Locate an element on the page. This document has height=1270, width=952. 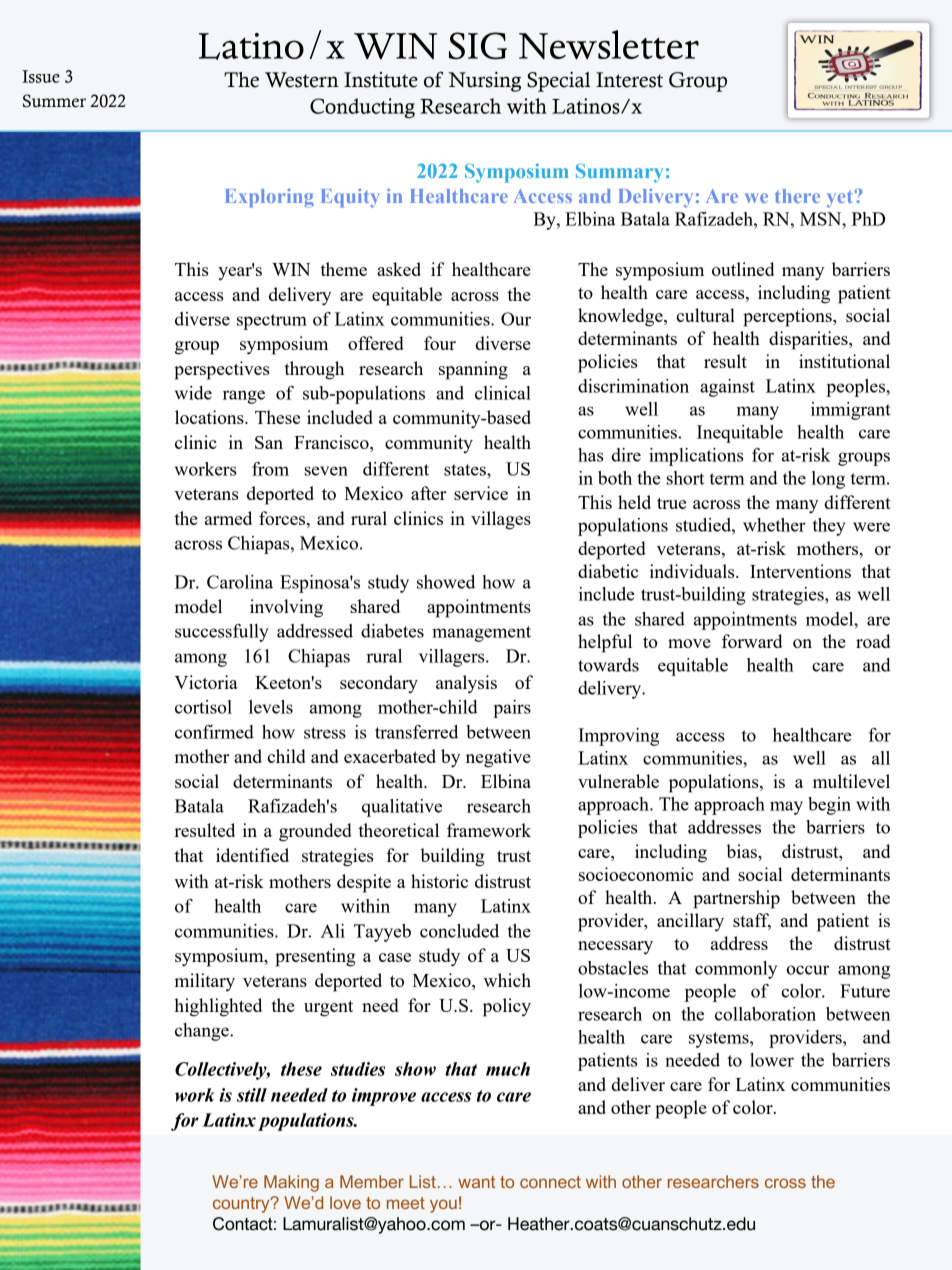
Interest is located at coordinates (629, 80).
